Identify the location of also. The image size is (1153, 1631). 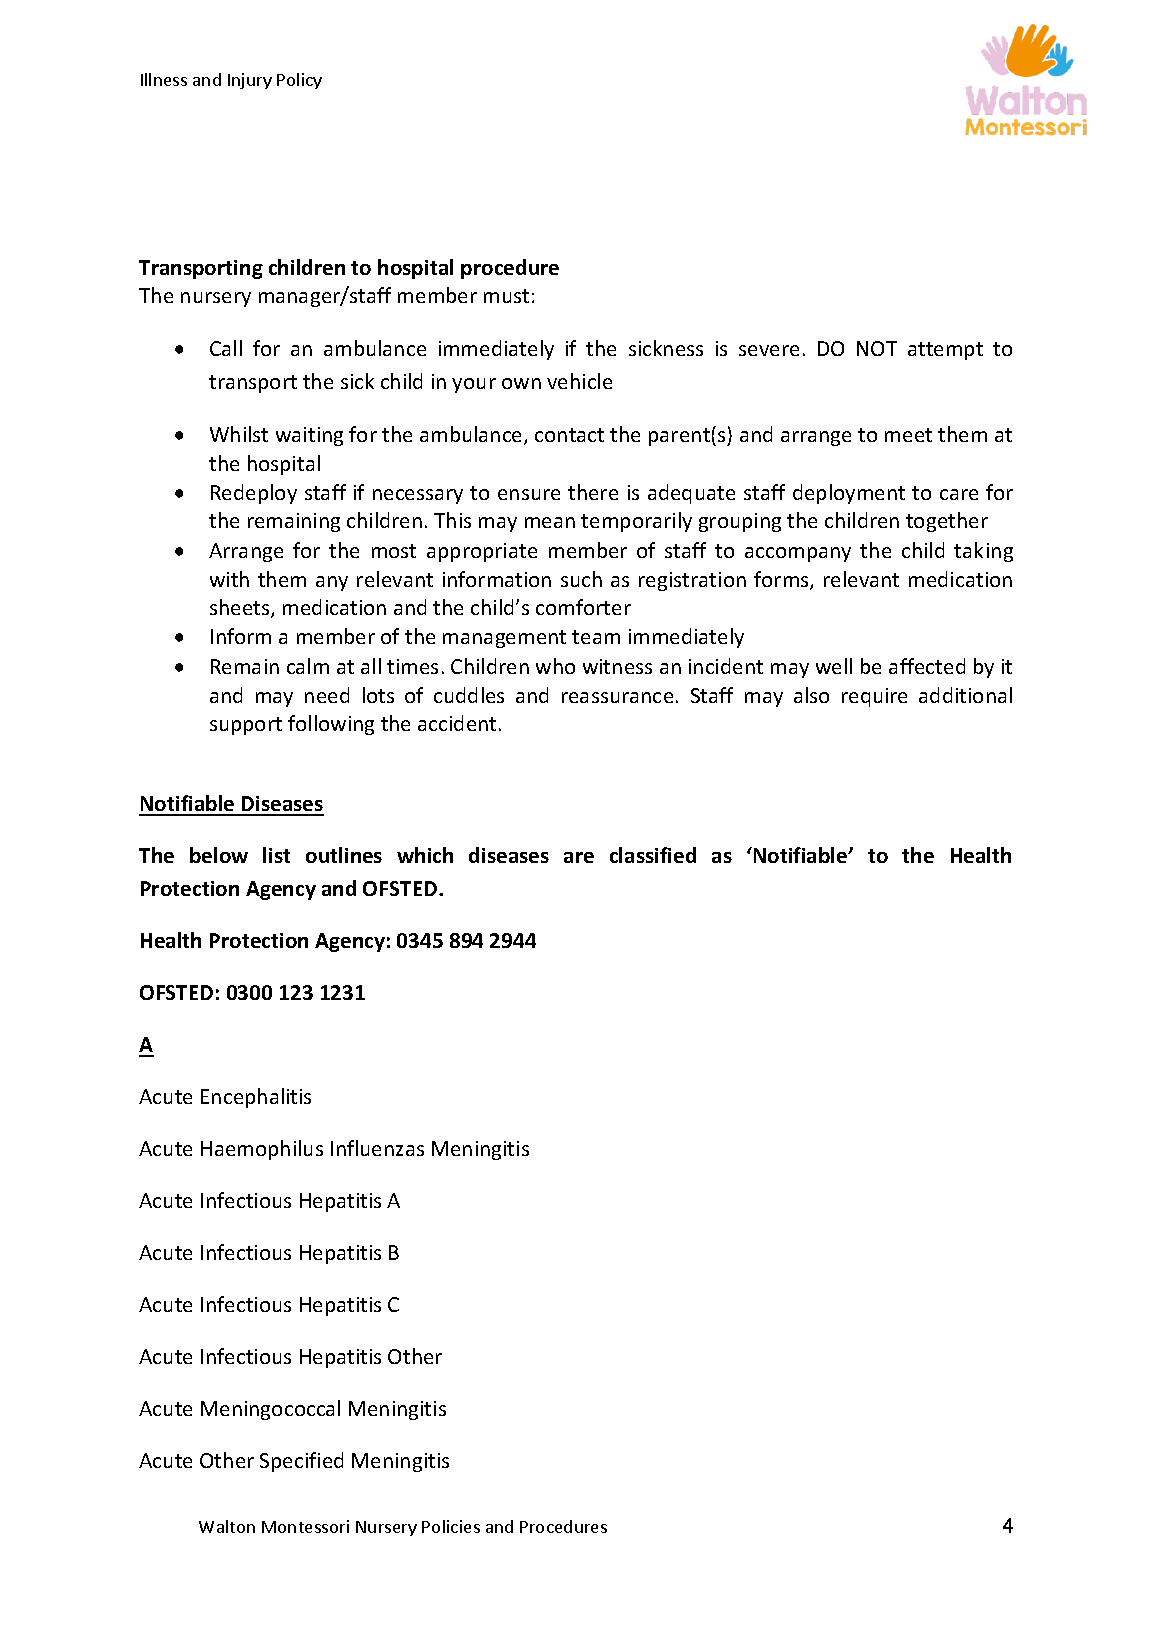
(811, 695).
